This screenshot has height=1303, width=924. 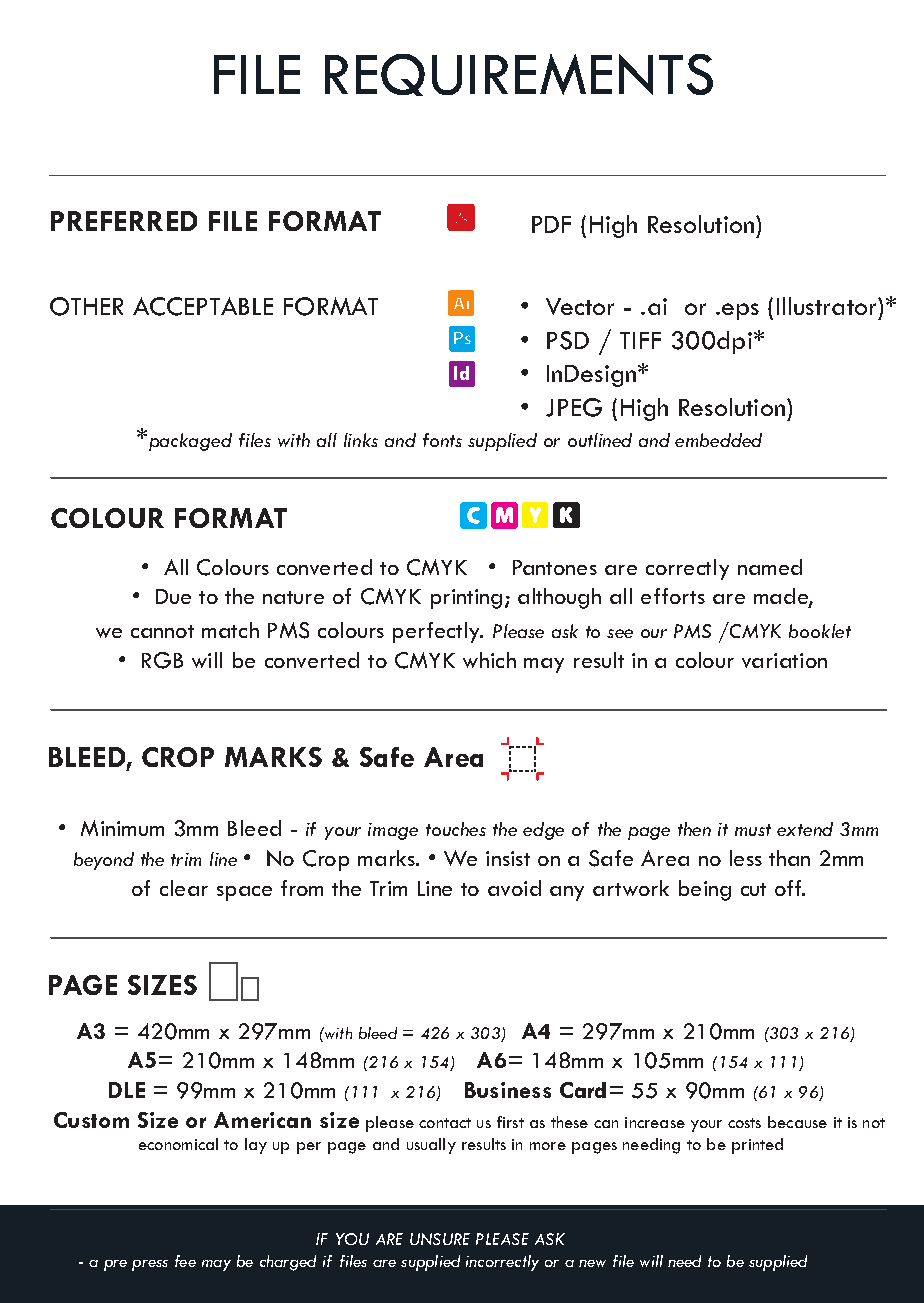 I want to click on variation, so click(x=784, y=660).
